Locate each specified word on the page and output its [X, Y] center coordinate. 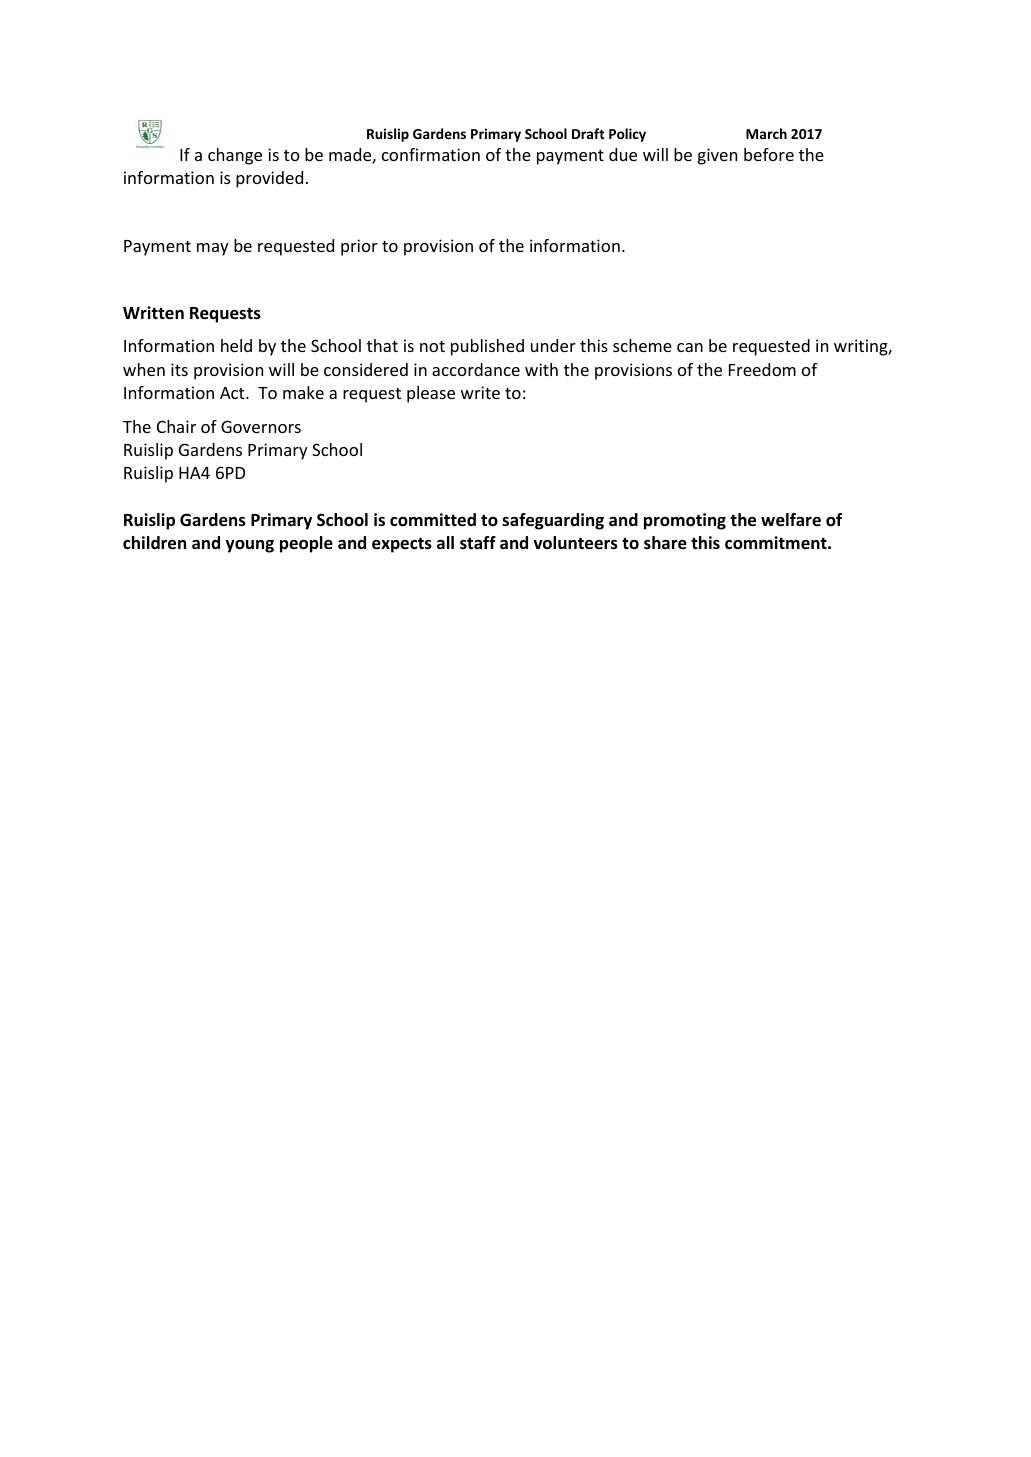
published [487, 347]
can [690, 347]
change [235, 156]
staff [478, 542]
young [249, 546]
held [236, 345]
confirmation [431, 154]
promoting [685, 521]
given [717, 156]
